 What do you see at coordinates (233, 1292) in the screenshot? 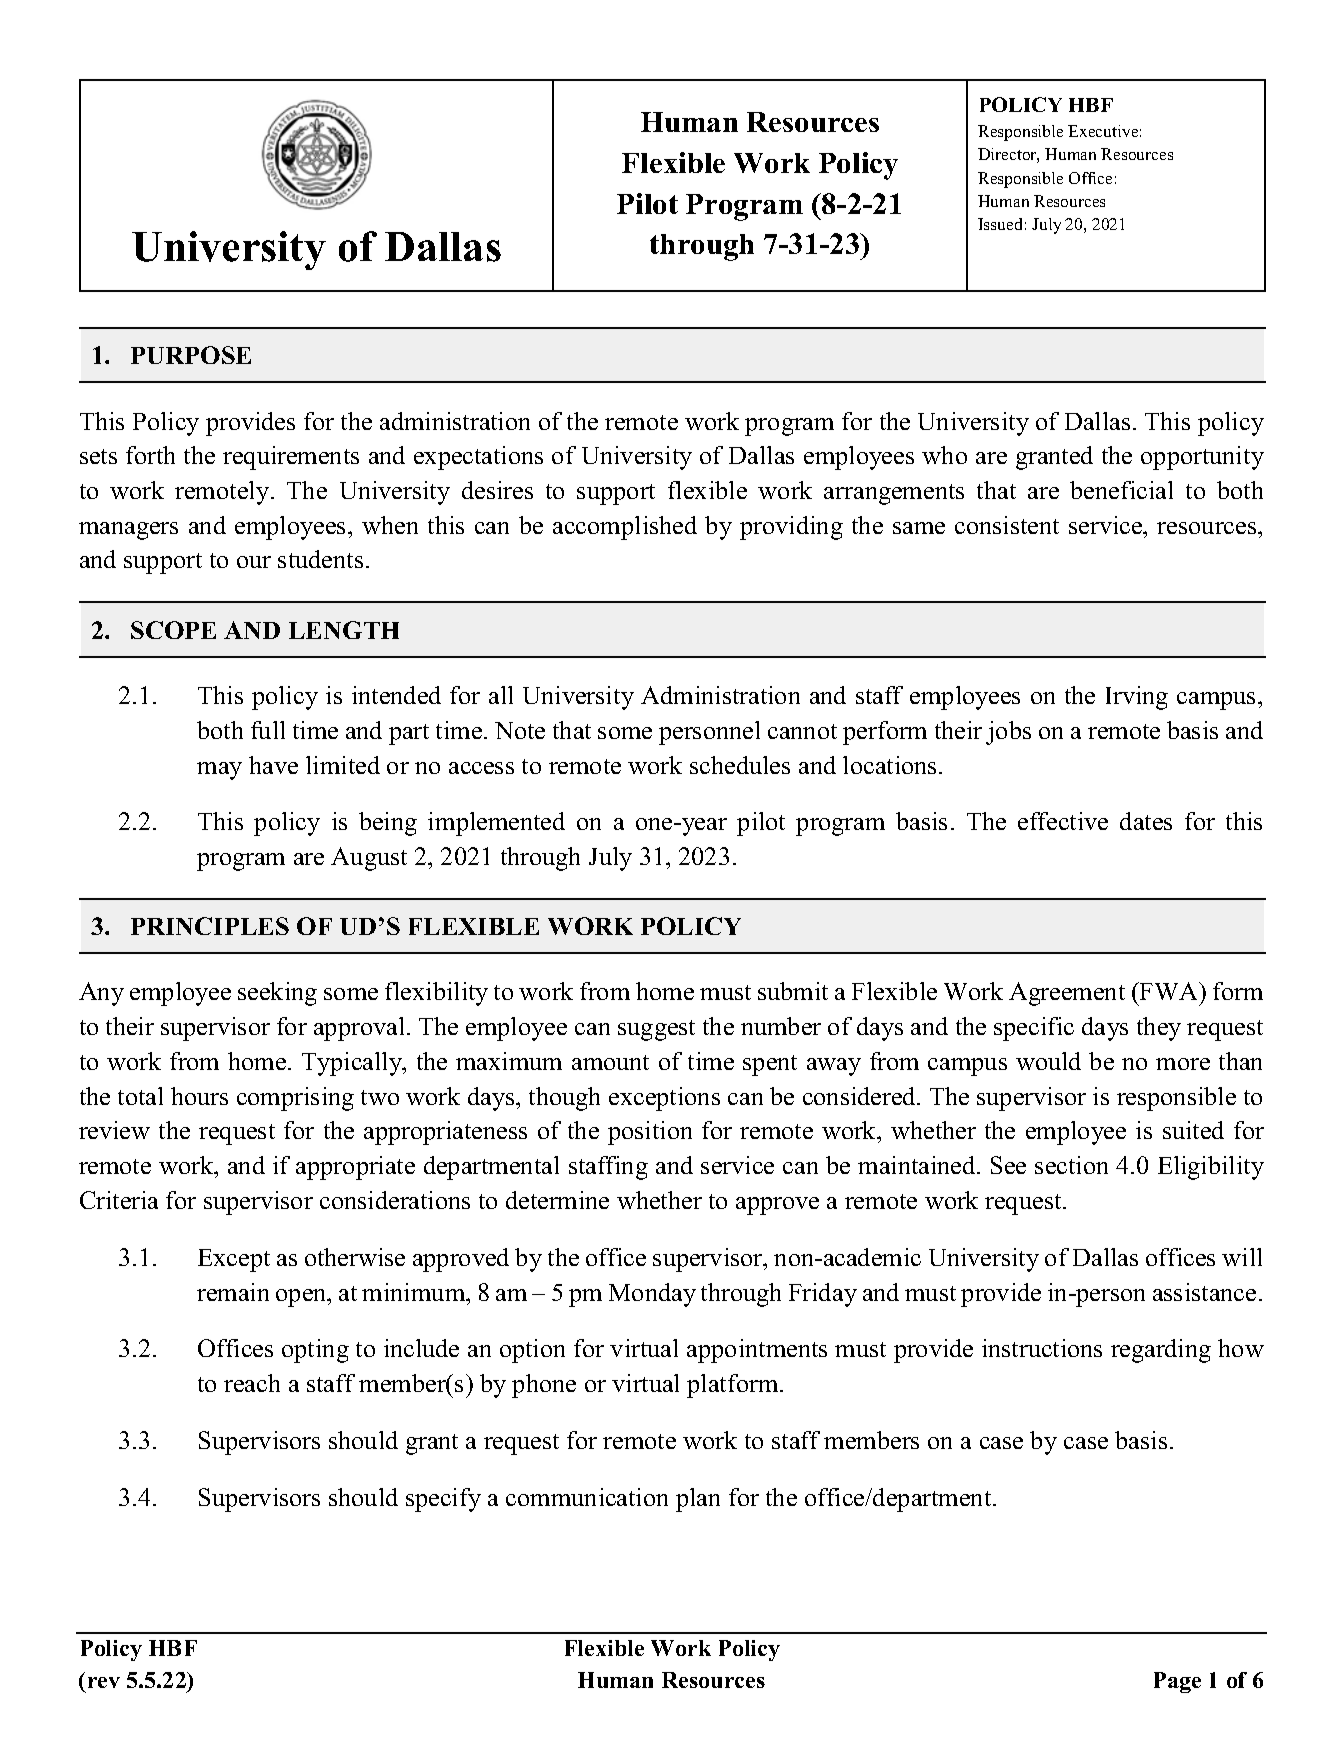
I see `remain` at bounding box center [233, 1292].
